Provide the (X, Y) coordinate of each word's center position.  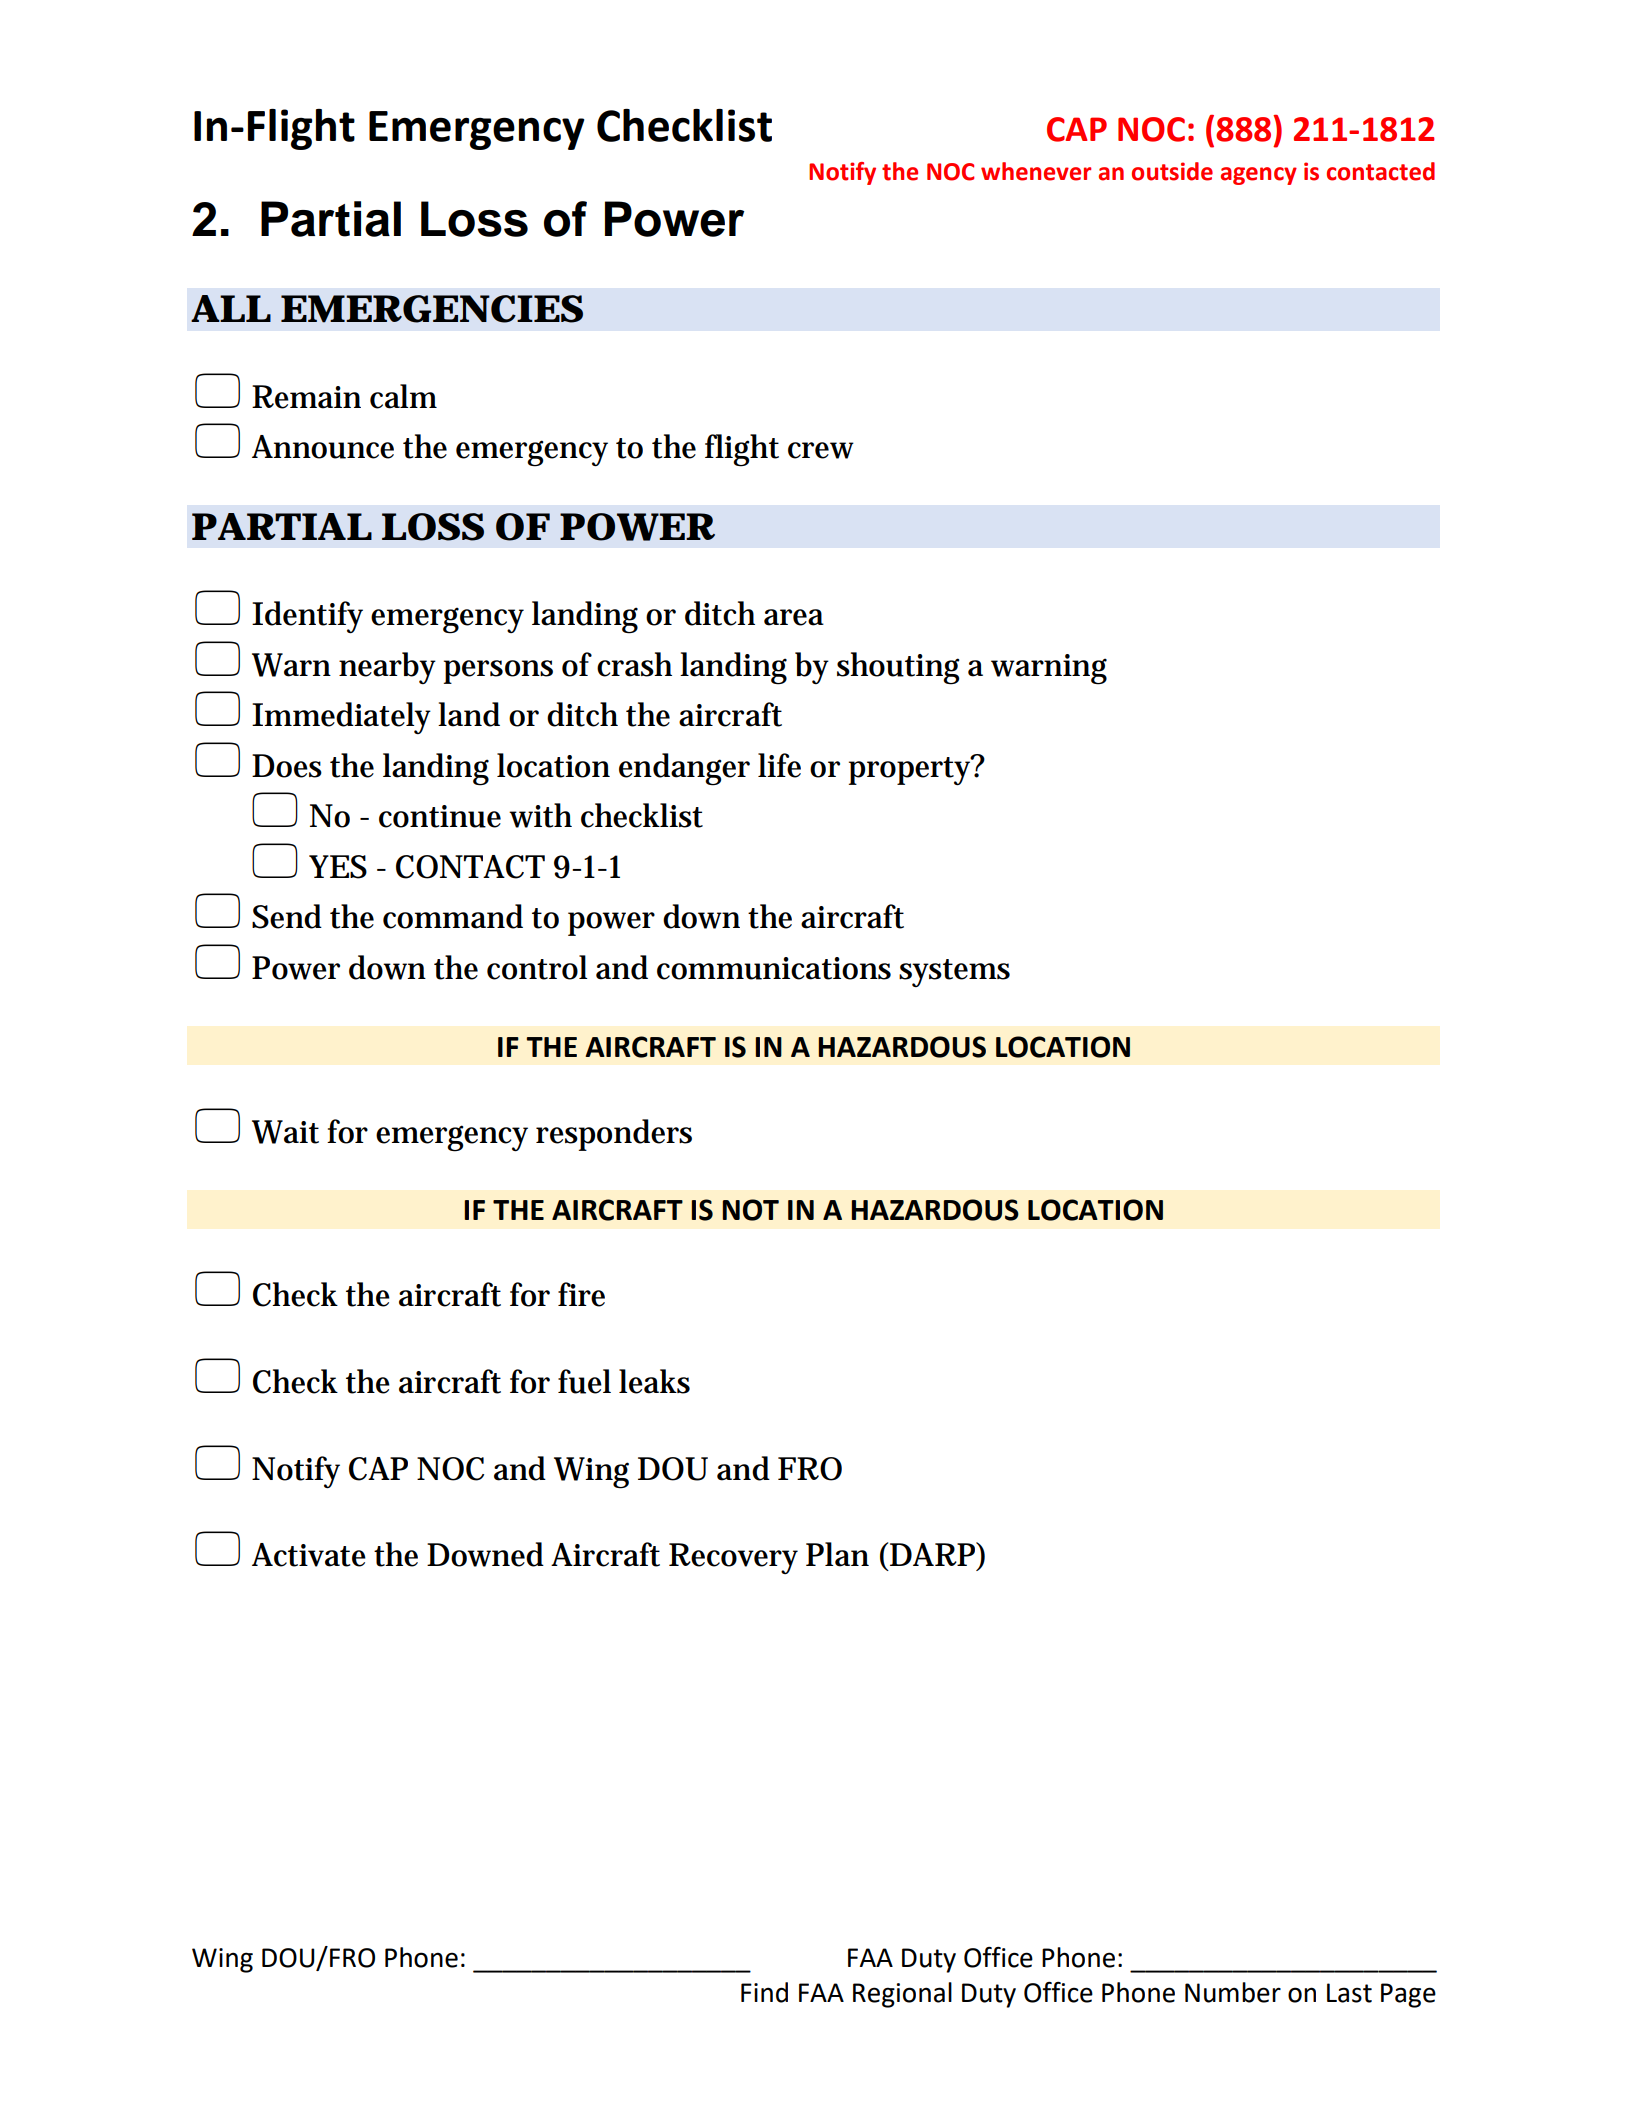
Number (1233, 1992)
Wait (285, 1132)
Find (764, 1992)
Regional (902, 1995)
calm (403, 396)
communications (774, 968)
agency (1259, 176)
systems (954, 973)
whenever (1036, 171)
